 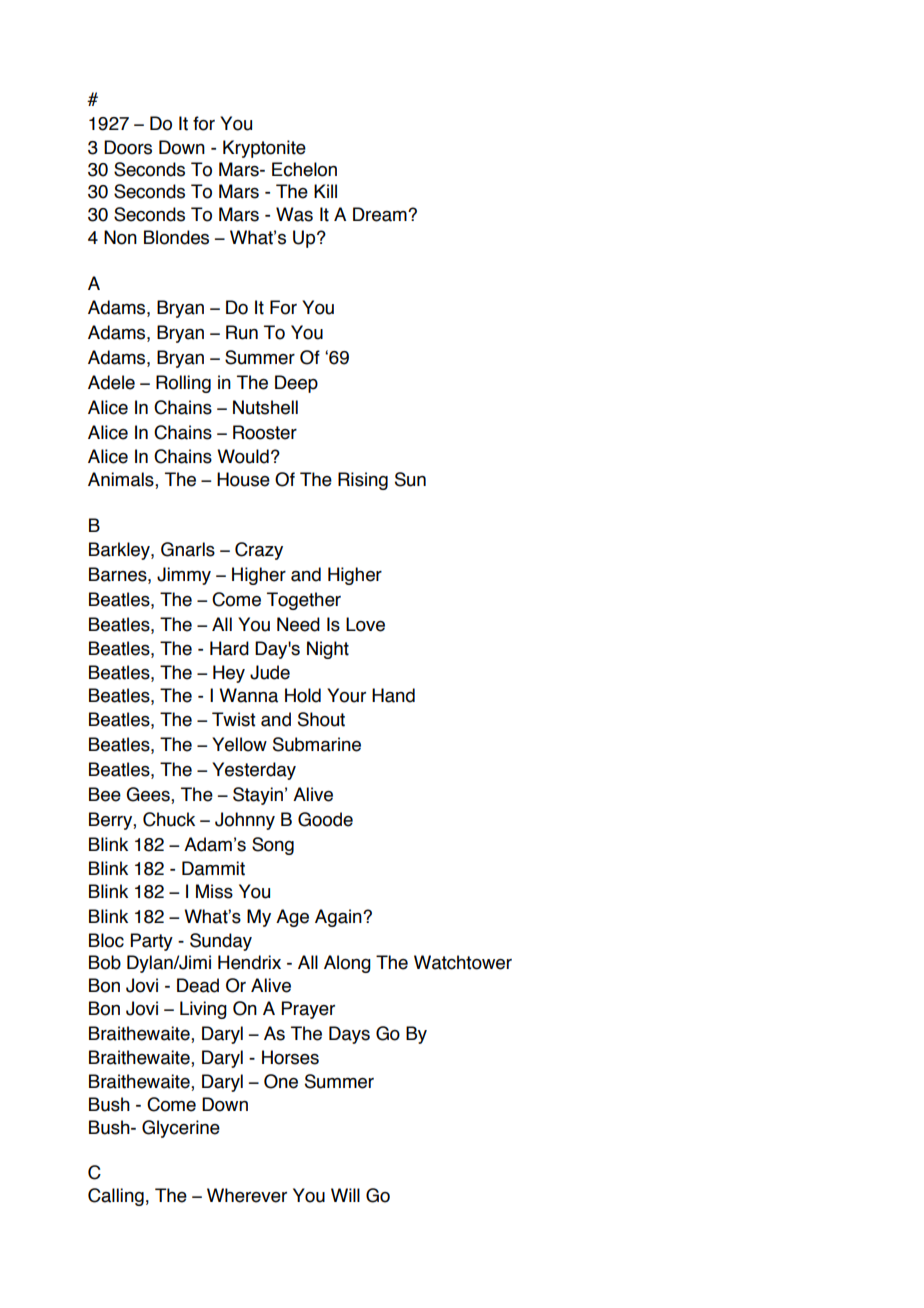 What do you see at coordinates (184, 576) in the screenshot?
I see `Jimmy` at bounding box center [184, 576].
